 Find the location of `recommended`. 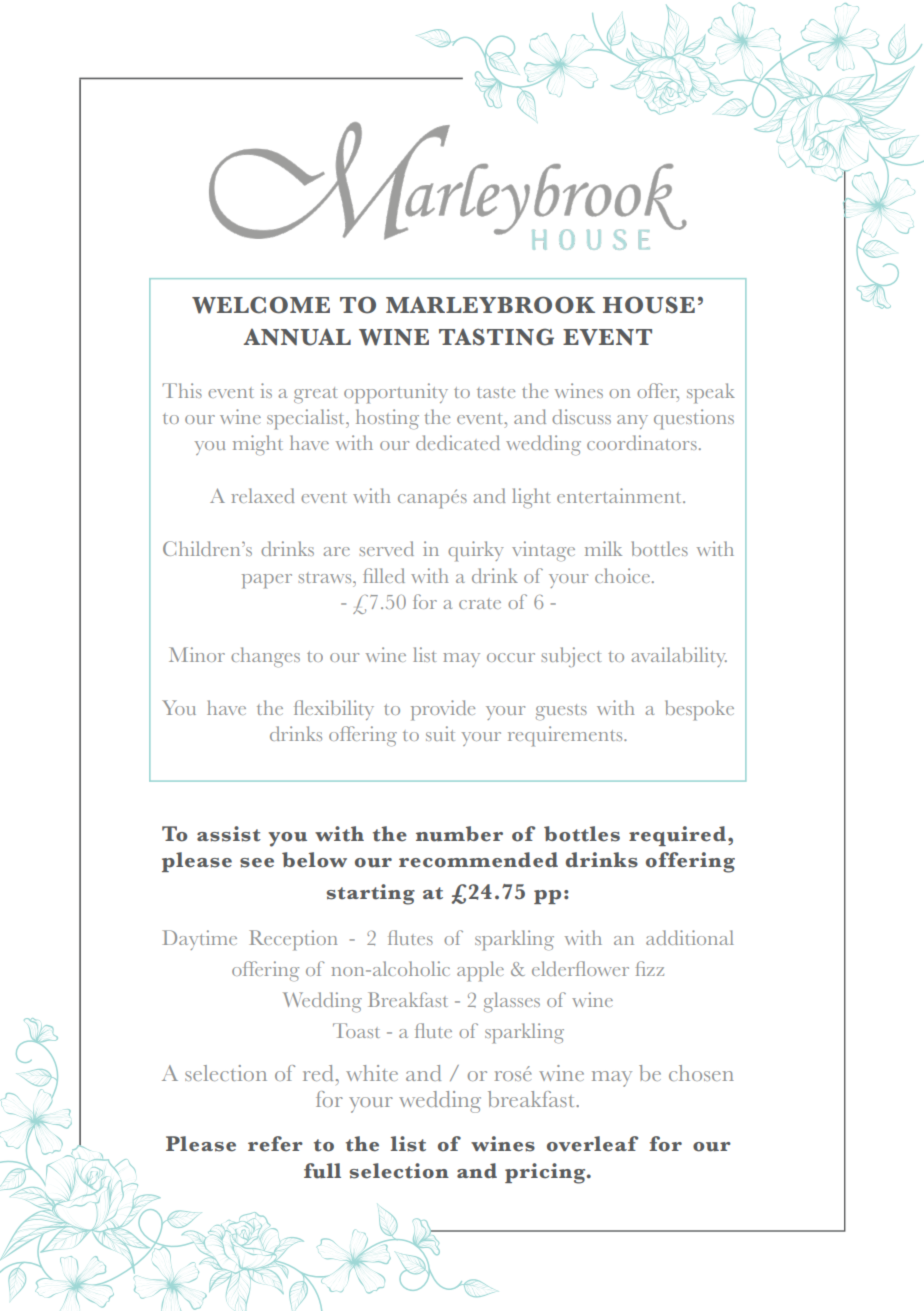

recommended is located at coordinates (478, 860).
